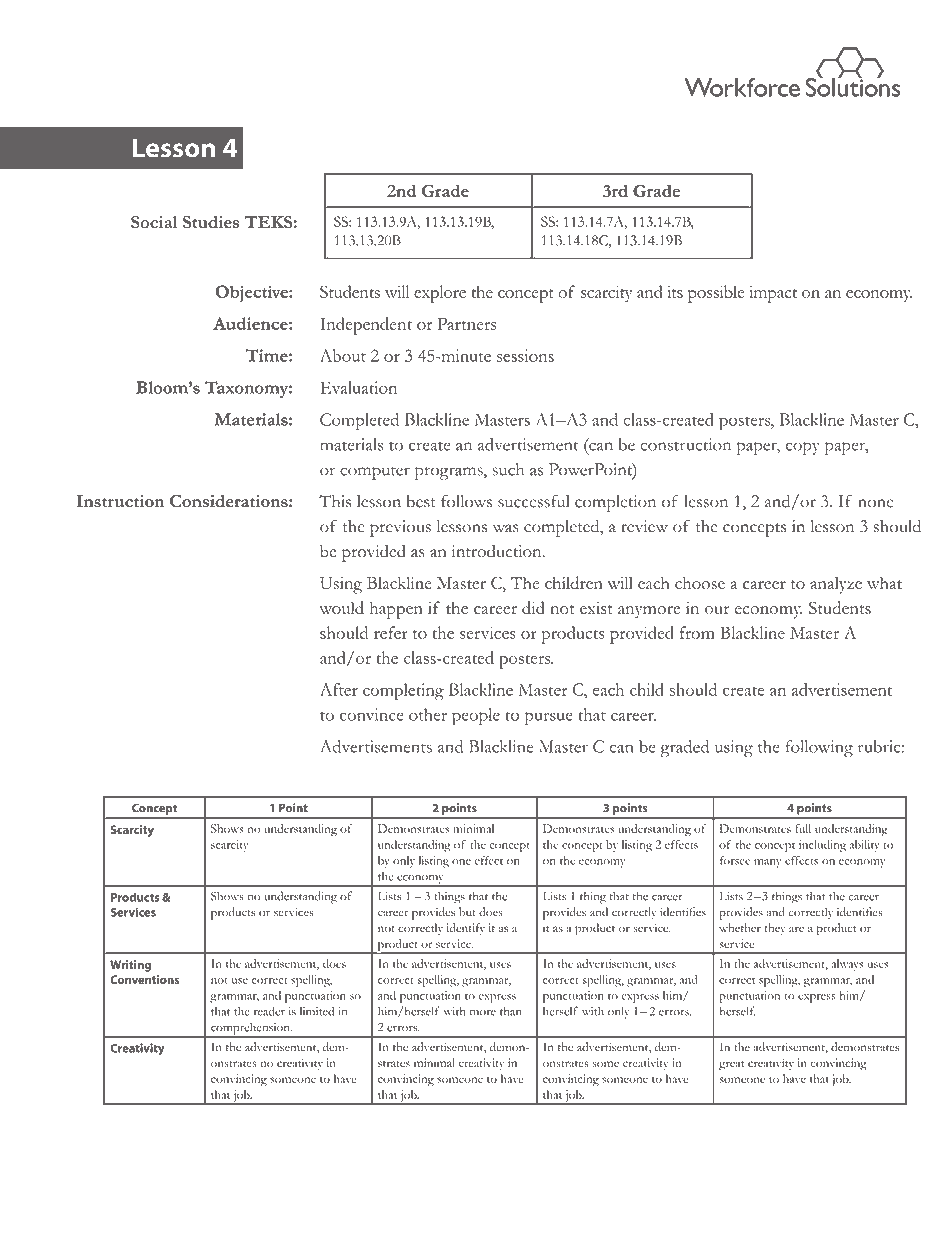 The width and height of the page is (952, 1233). Describe the element at coordinates (440, 294) in the page. I see `explore` at that location.
